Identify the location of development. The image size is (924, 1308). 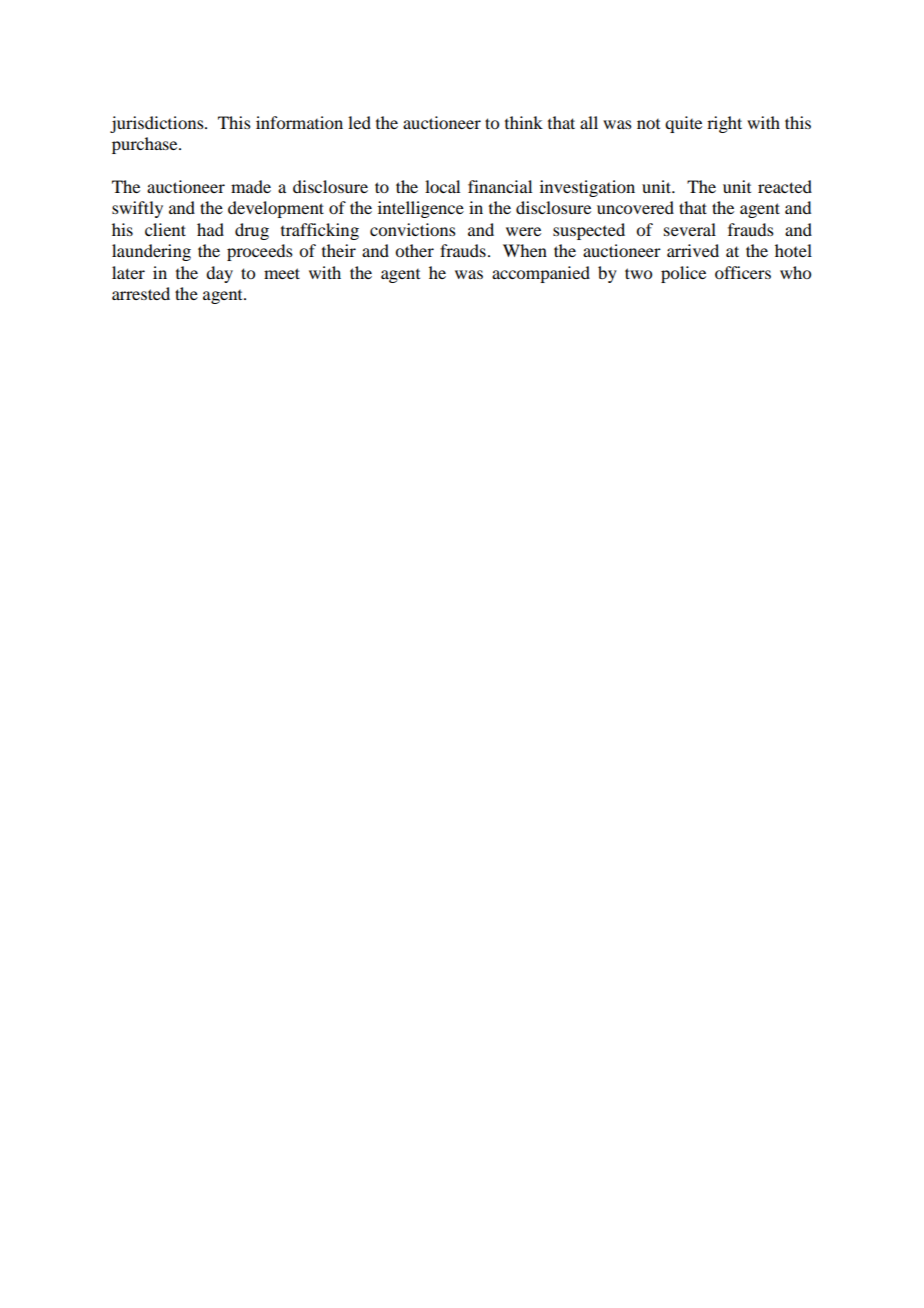
(276, 209).
